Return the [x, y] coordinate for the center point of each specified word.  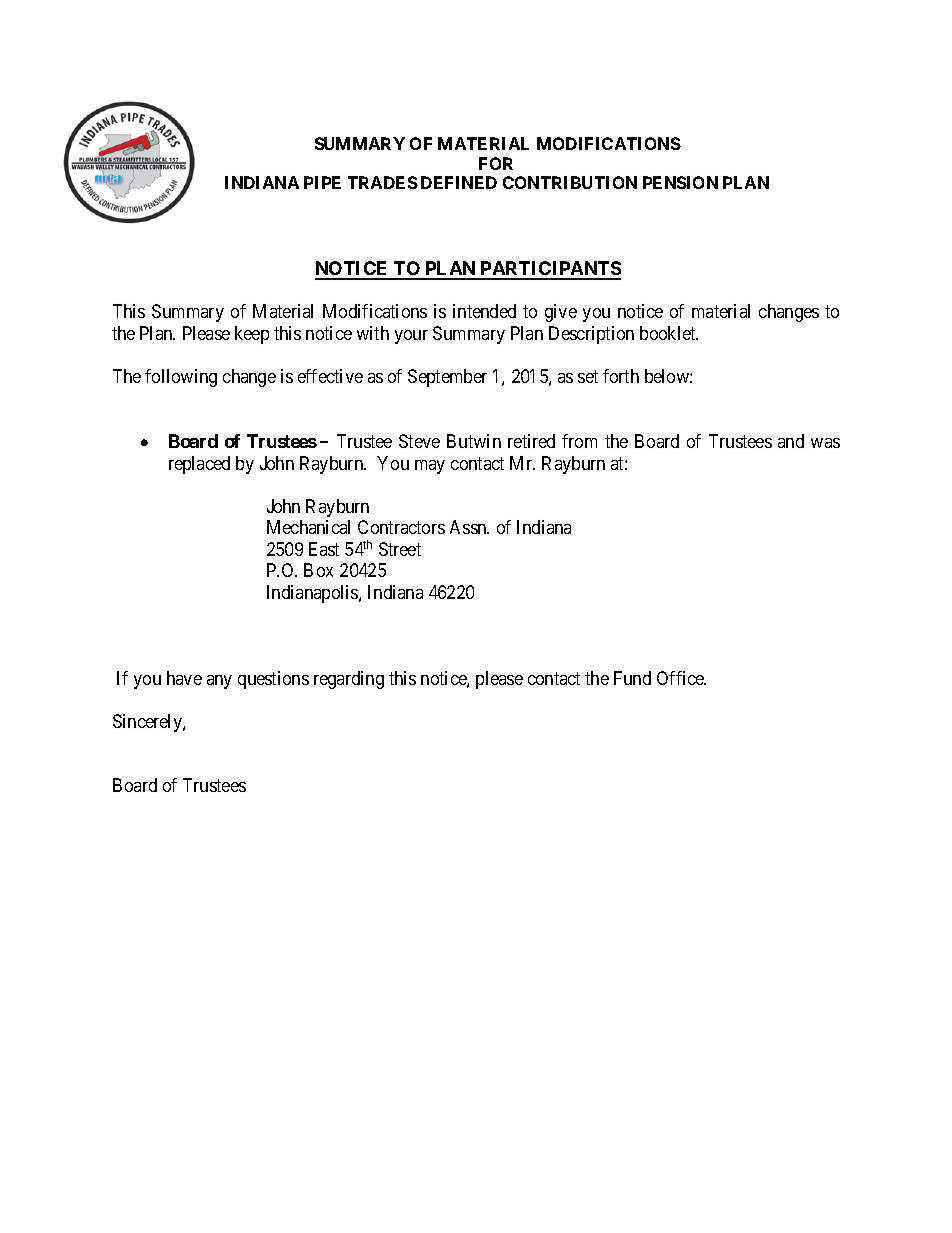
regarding [349, 680]
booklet [669, 333]
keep [252, 335]
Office [681, 678]
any [219, 682]
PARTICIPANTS [549, 270]
